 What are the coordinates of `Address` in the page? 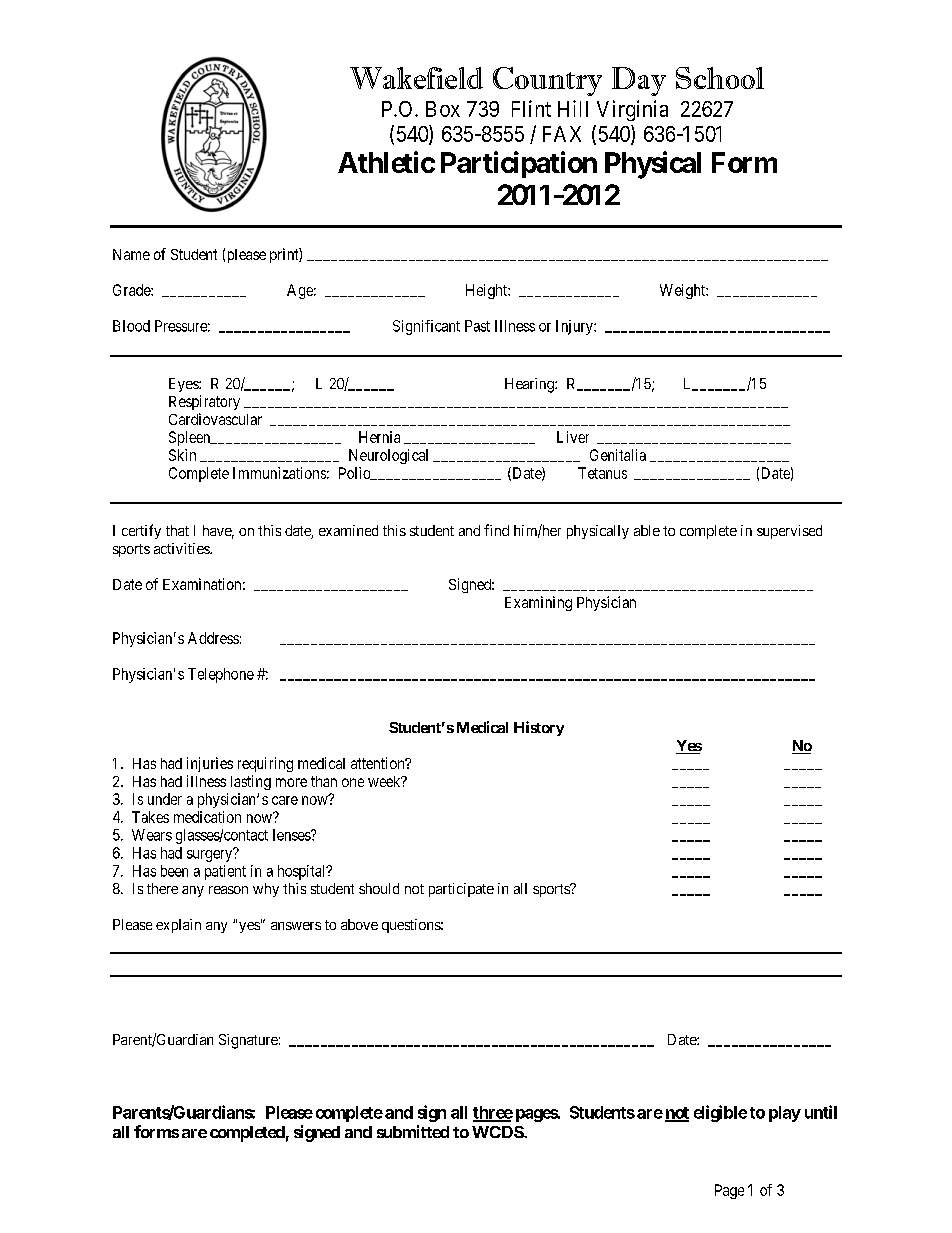 It's located at (213, 638).
